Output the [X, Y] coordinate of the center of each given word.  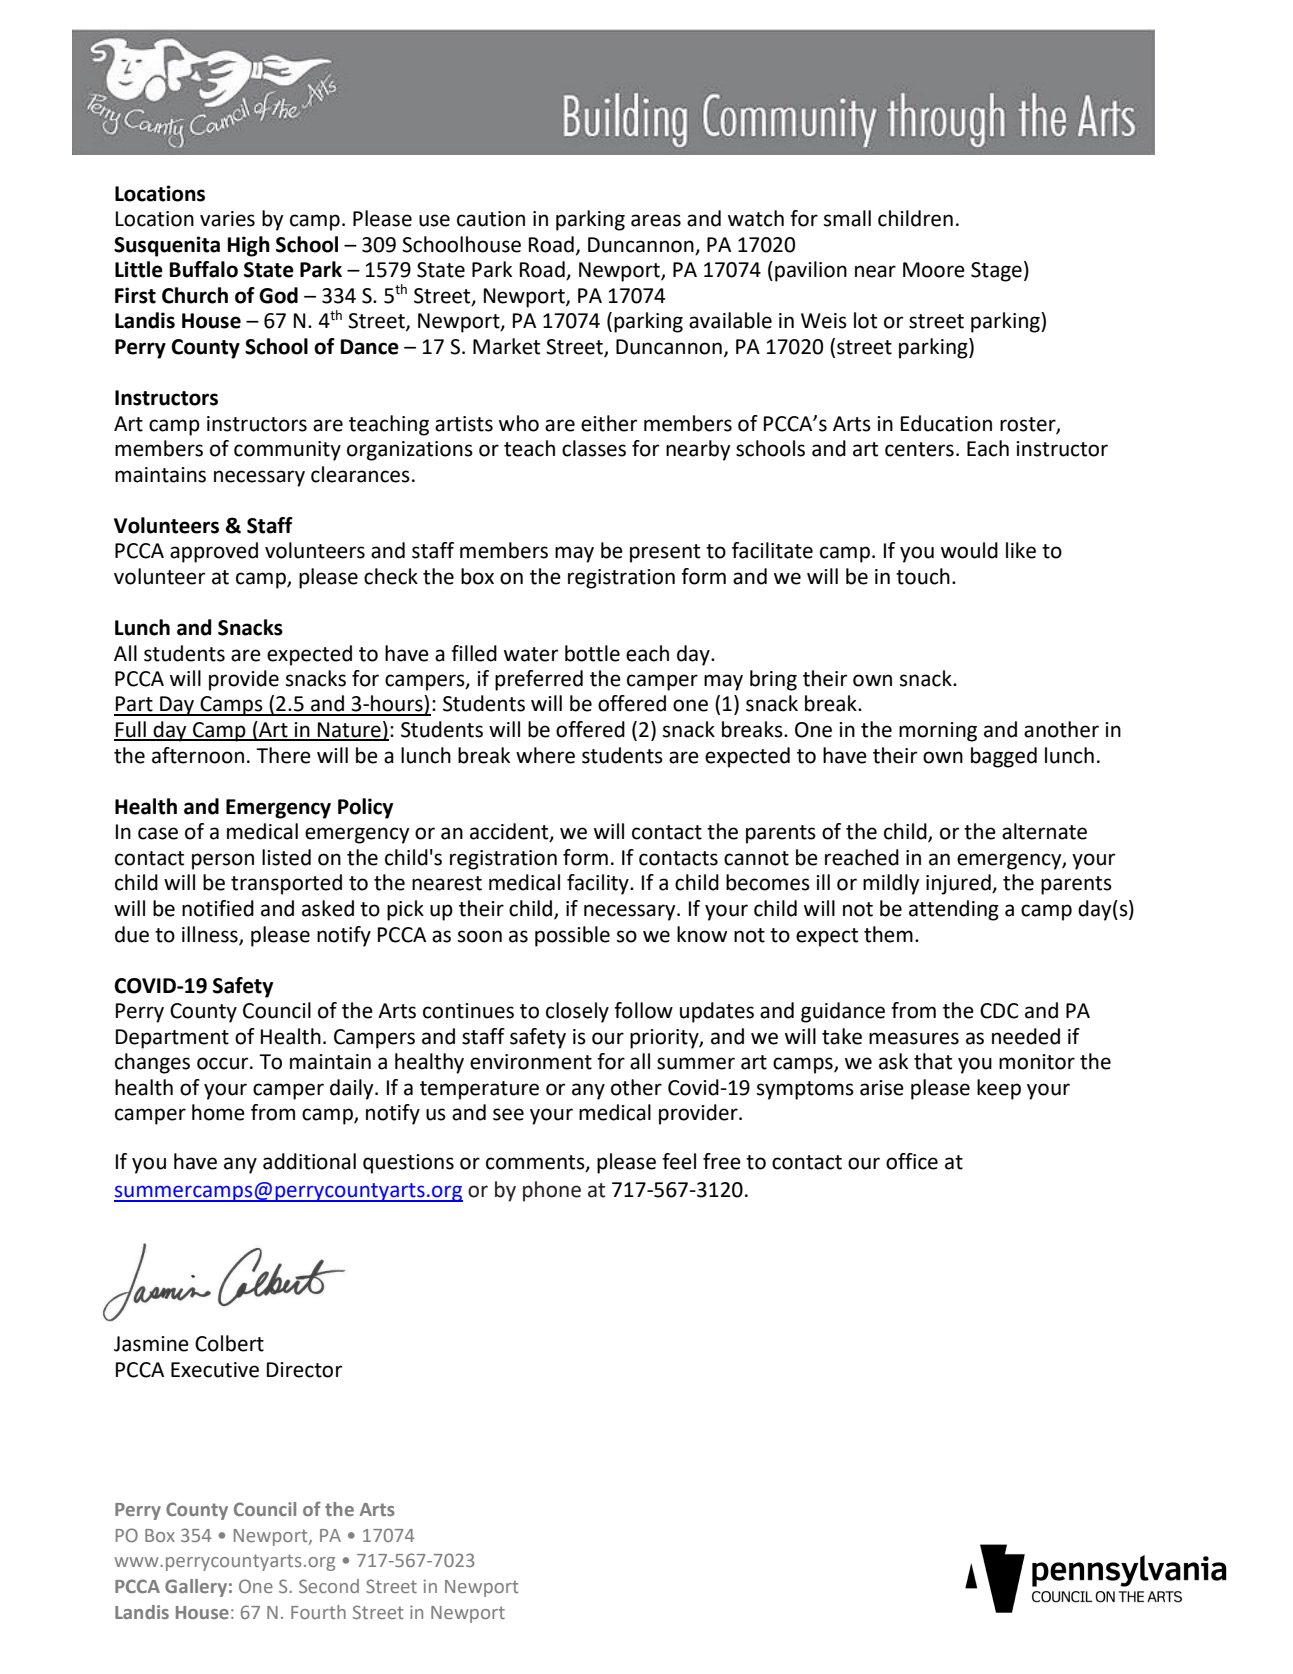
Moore [934, 270]
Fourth [318, 1612]
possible [572, 936]
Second [329, 1586]
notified [218, 908]
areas [656, 220]
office [912, 1161]
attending [954, 910]
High [249, 246]
